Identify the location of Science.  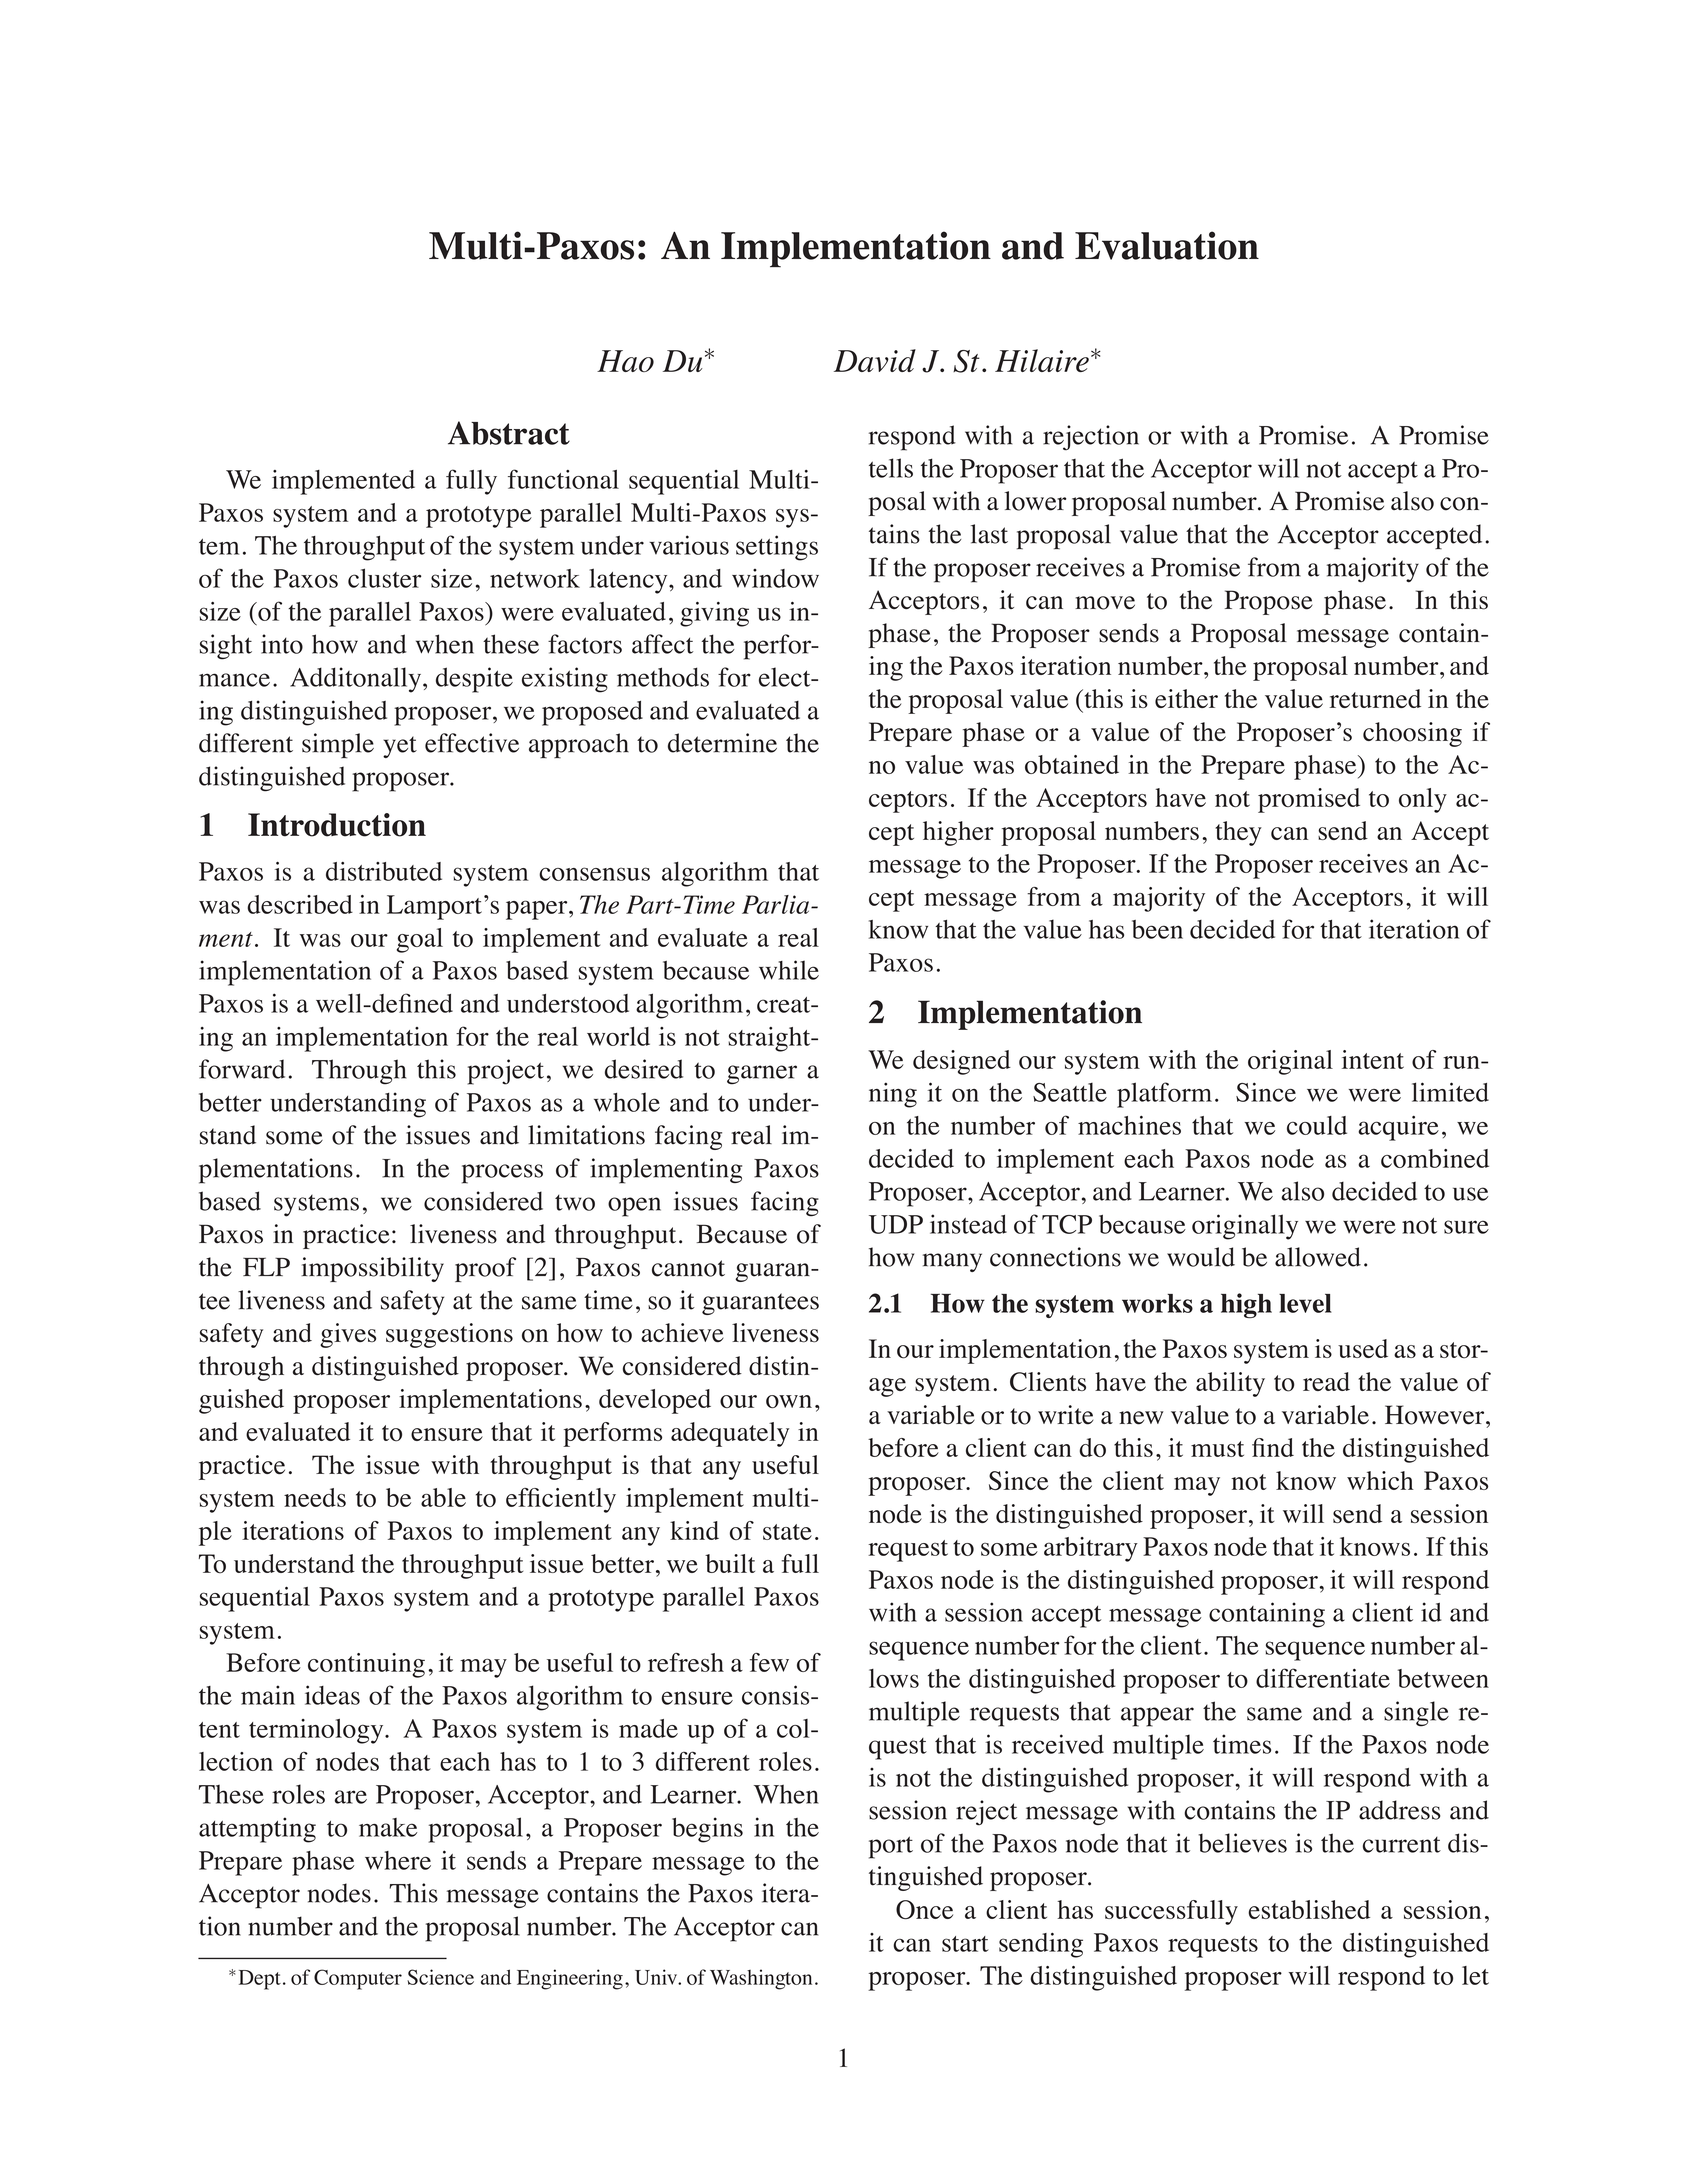
(440, 1977).
